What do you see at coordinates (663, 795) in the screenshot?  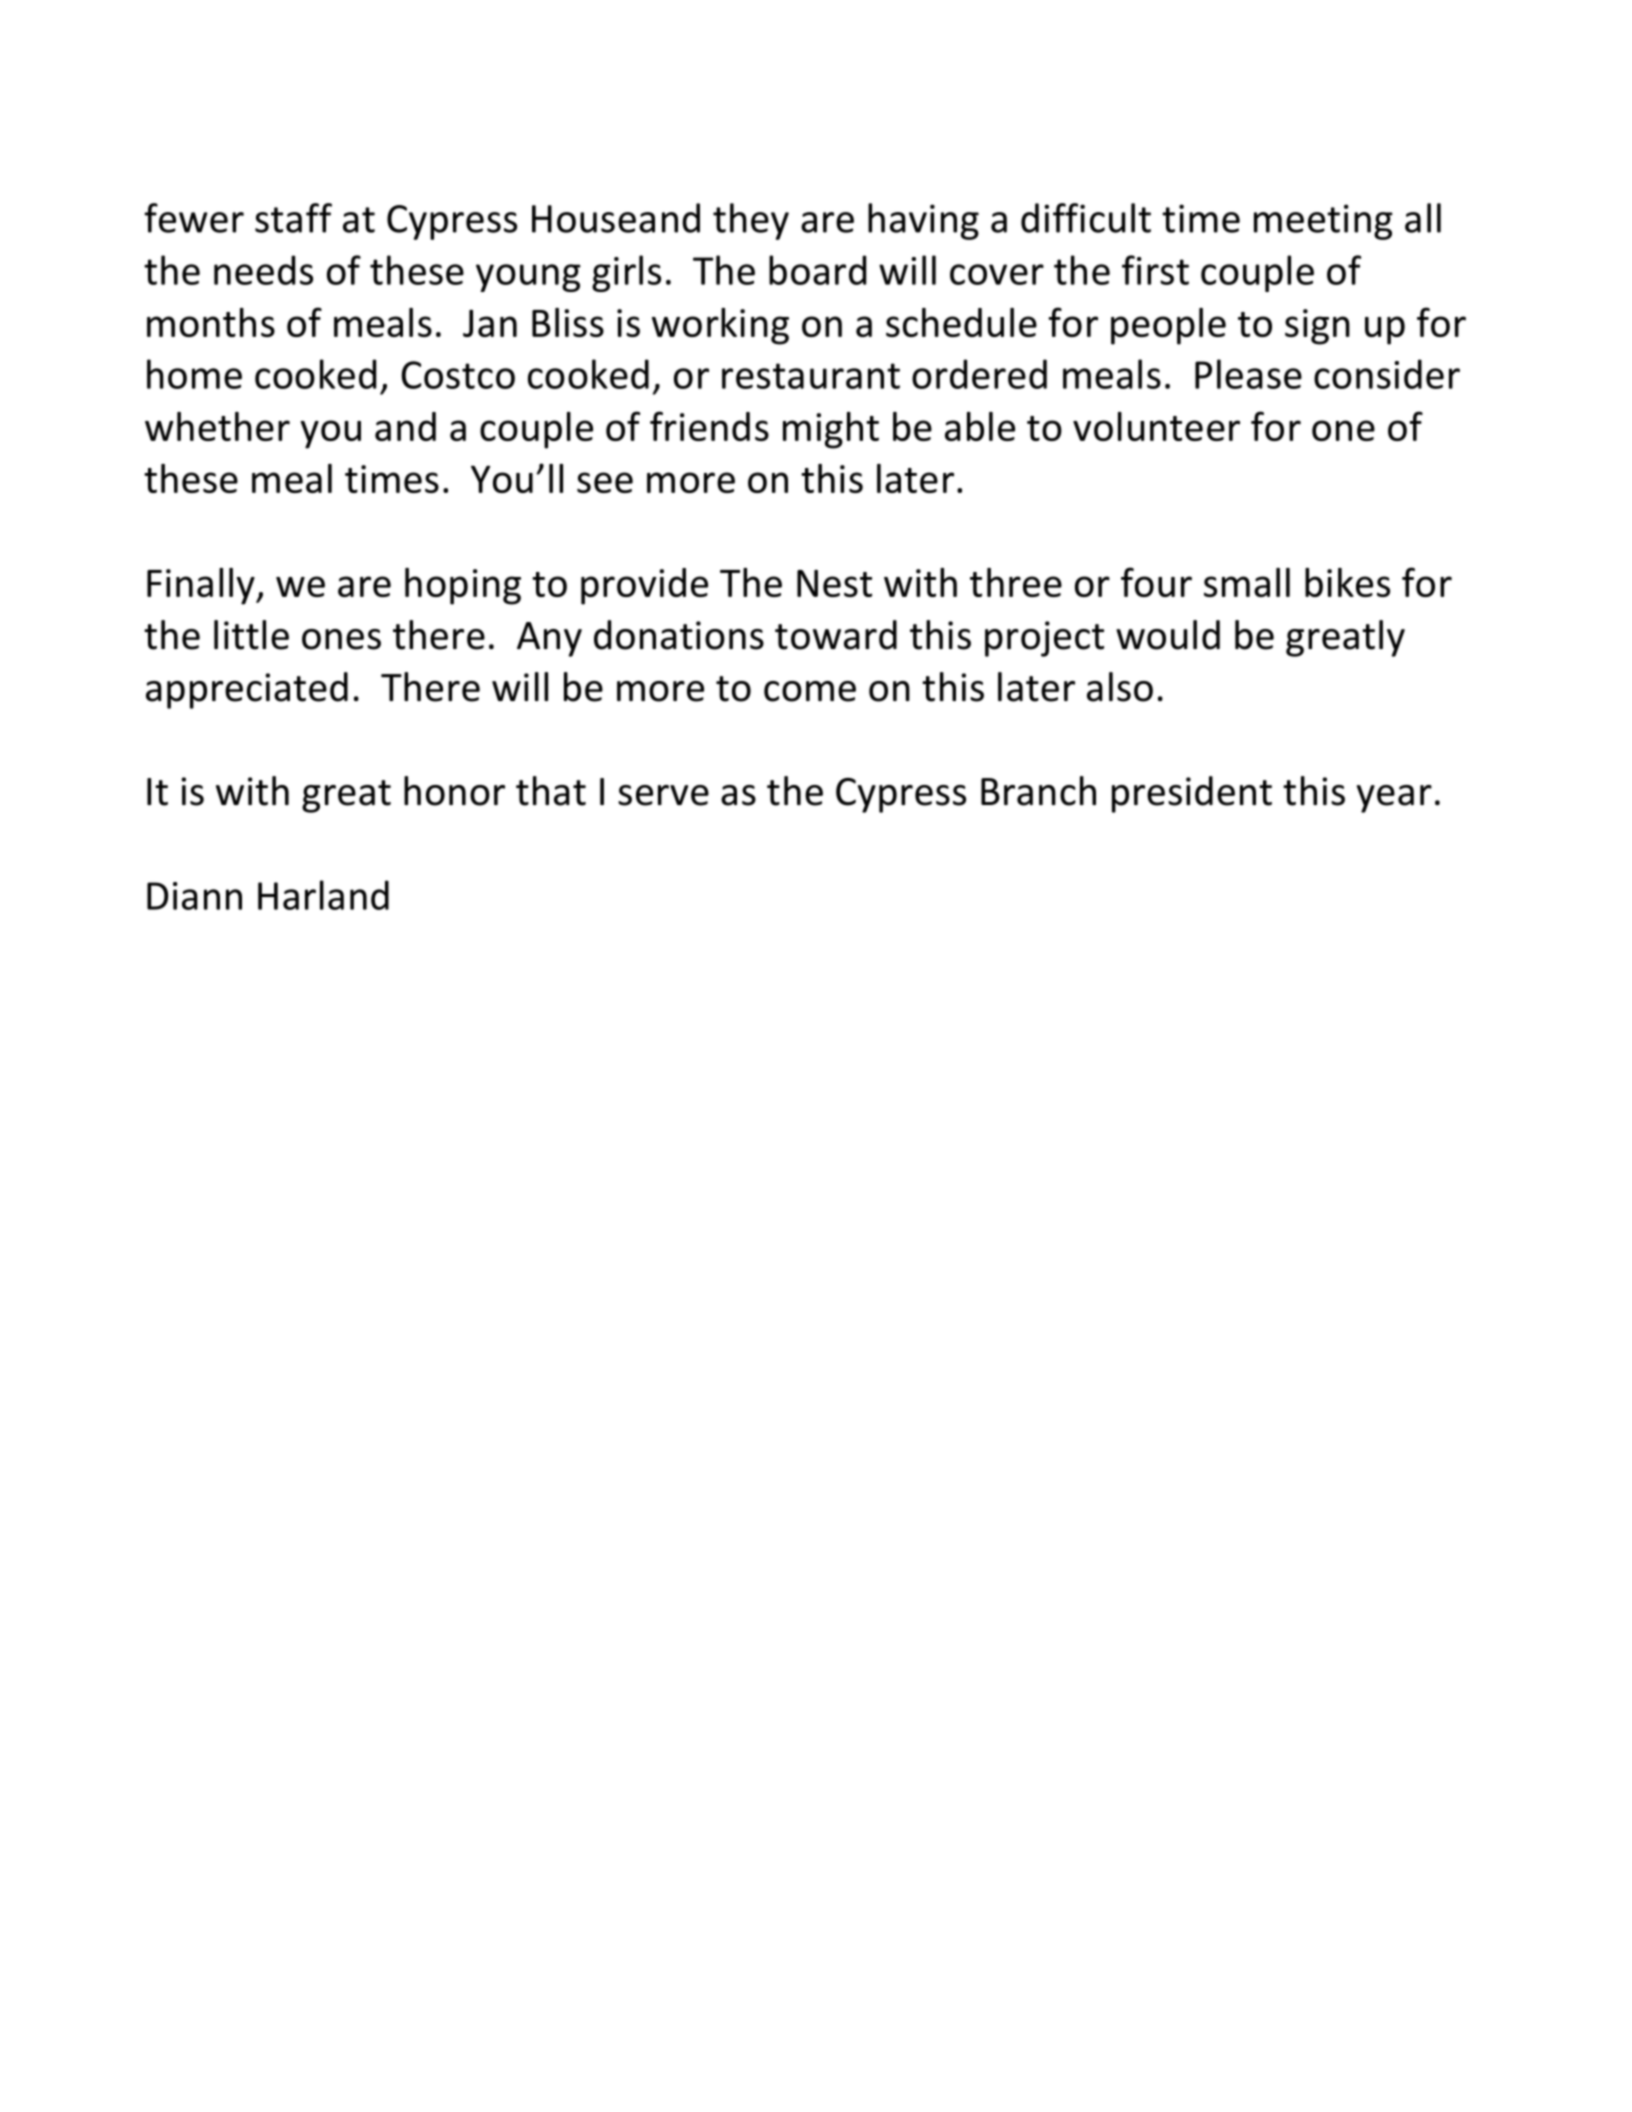 I see `serve` at bounding box center [663, 795].
